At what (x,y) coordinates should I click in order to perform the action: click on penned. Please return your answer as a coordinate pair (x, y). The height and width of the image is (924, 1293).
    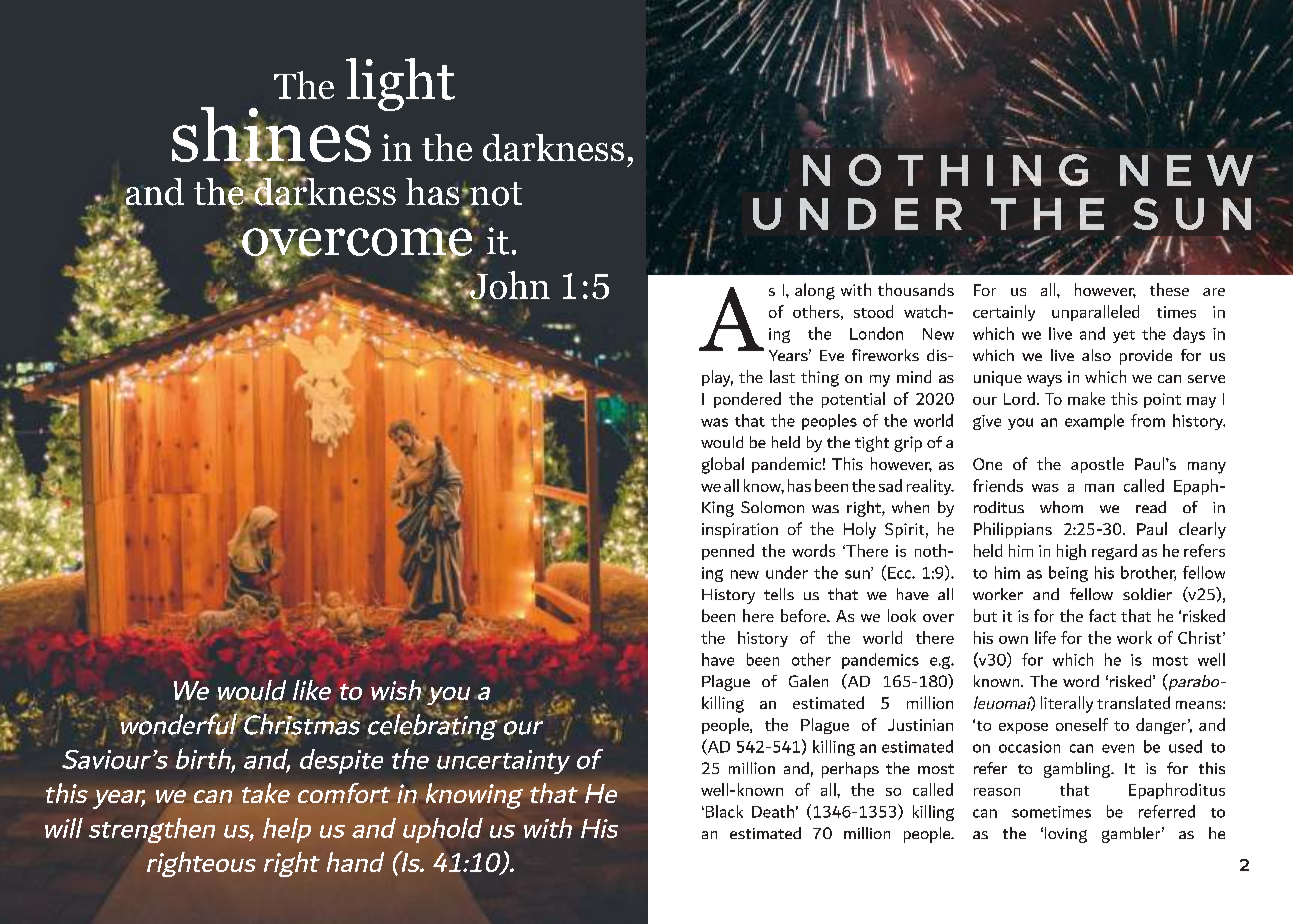
    Looking at the image, I should click on (728, 552).
